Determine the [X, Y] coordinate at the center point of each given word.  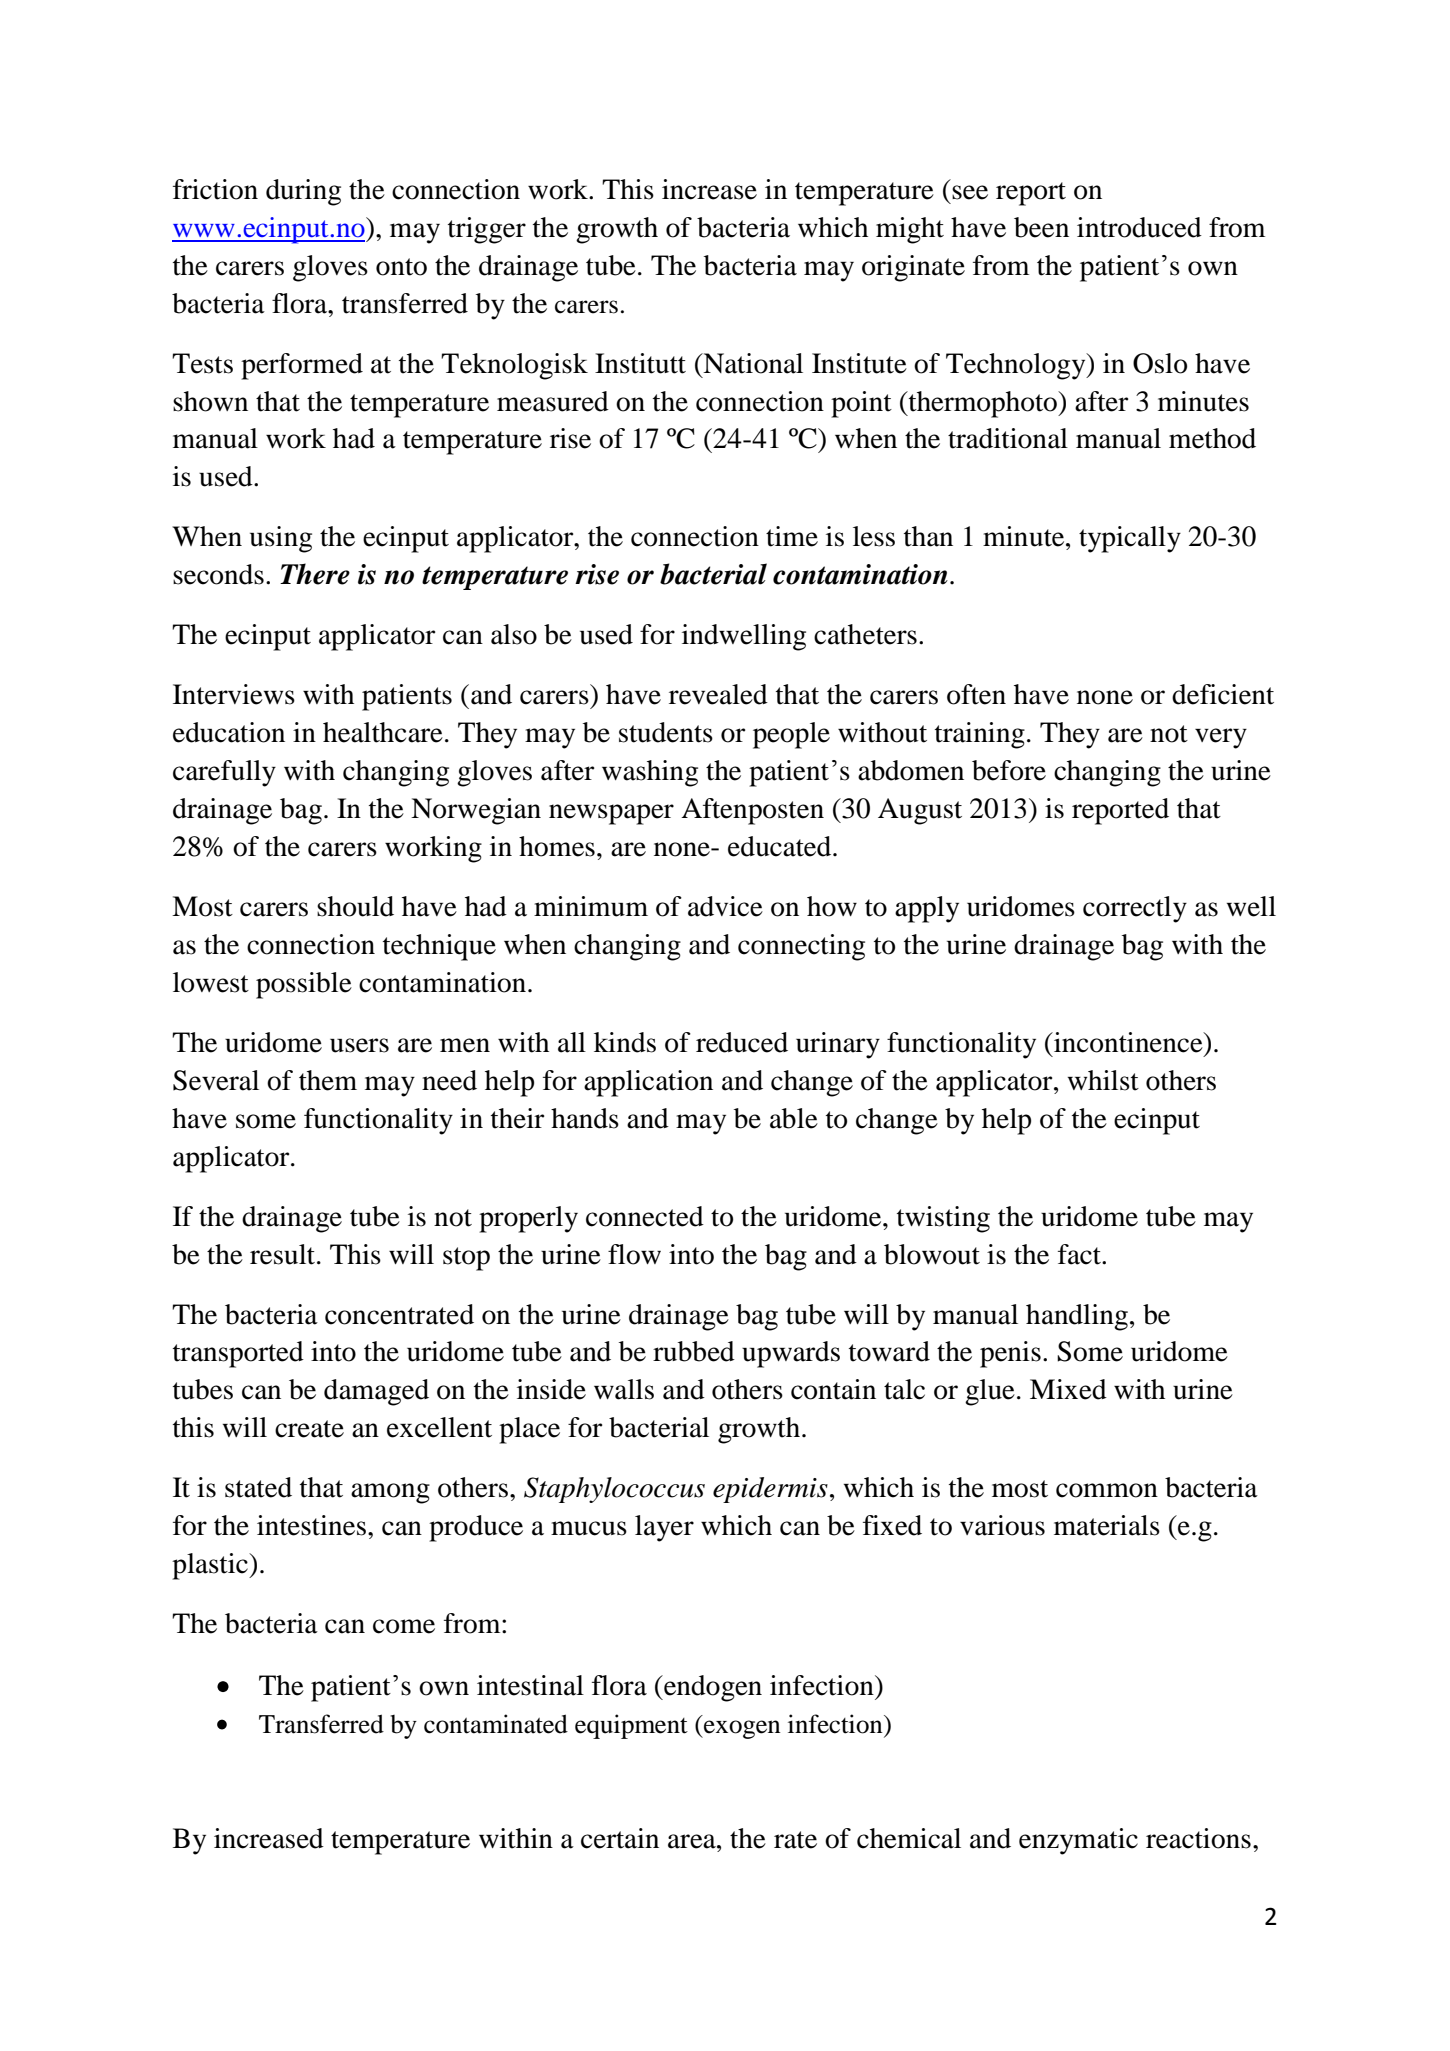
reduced [742, 1042]
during [303, 192]
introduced [1139, 227]
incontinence [1128, 1042]
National [752, 363]
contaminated [496, 1724]
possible [304, 985]
